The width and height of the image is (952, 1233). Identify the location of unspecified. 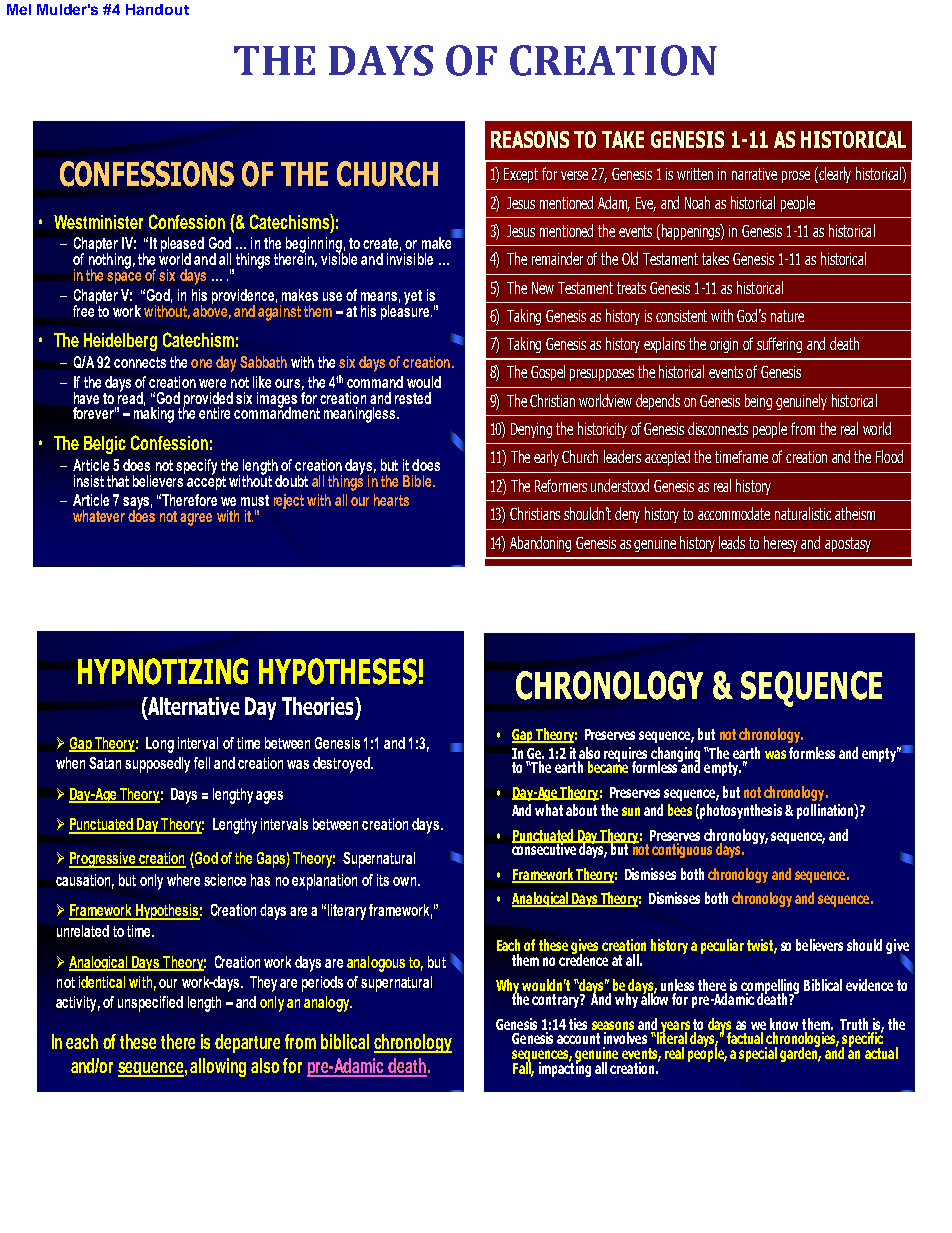
(150, 1004).
